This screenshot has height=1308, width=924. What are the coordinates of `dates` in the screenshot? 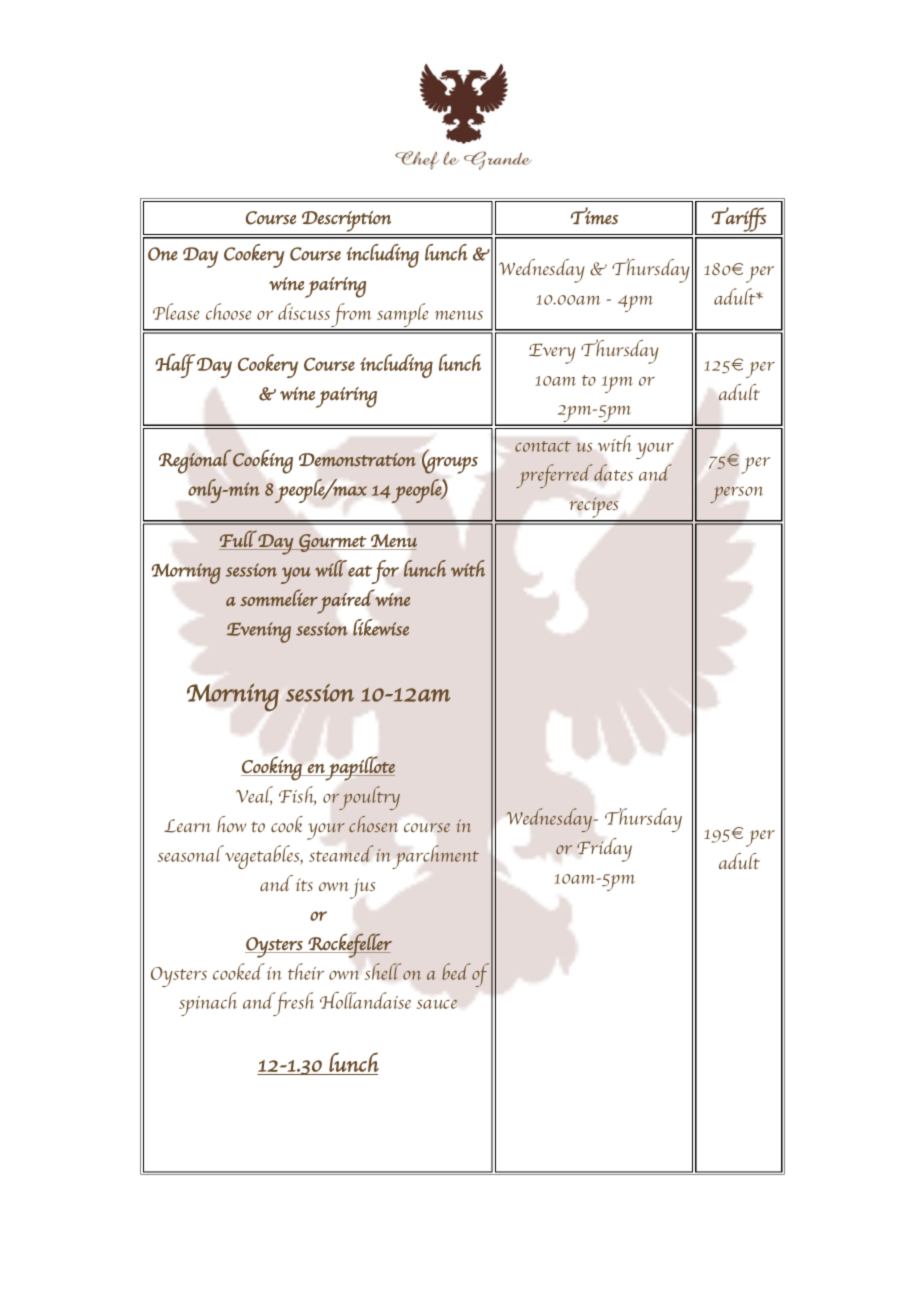 It's located at (613, 472).
